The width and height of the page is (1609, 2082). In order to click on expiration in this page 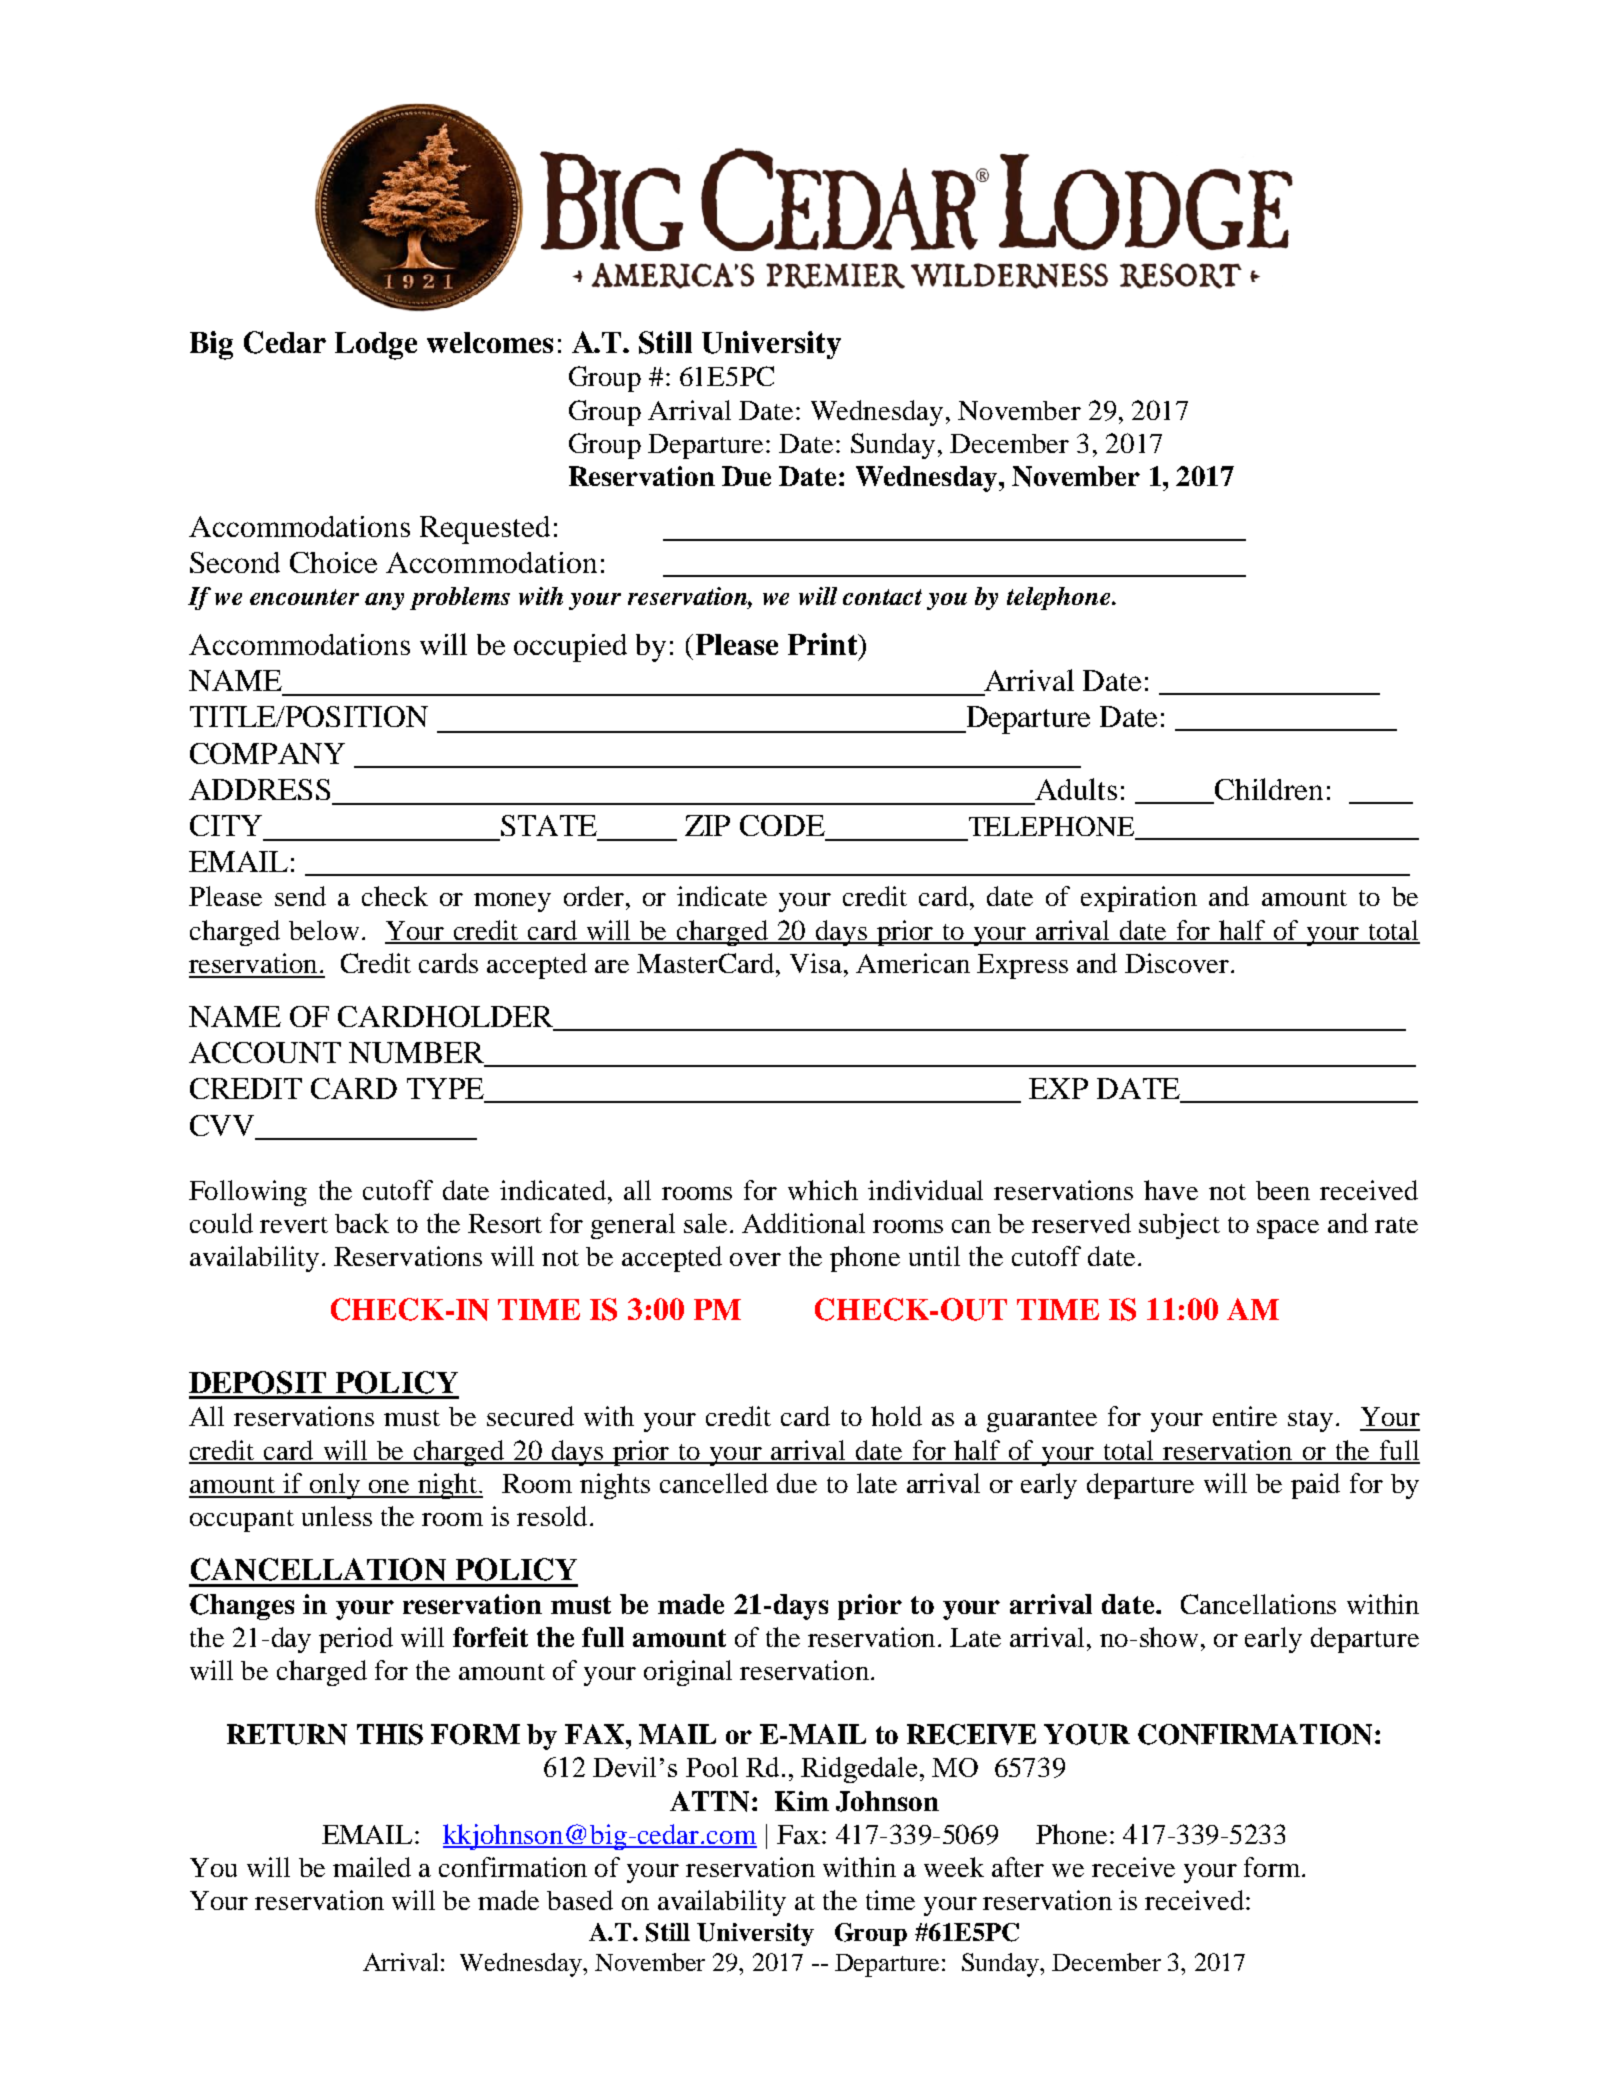, I will do `click(1139, 899)`.
